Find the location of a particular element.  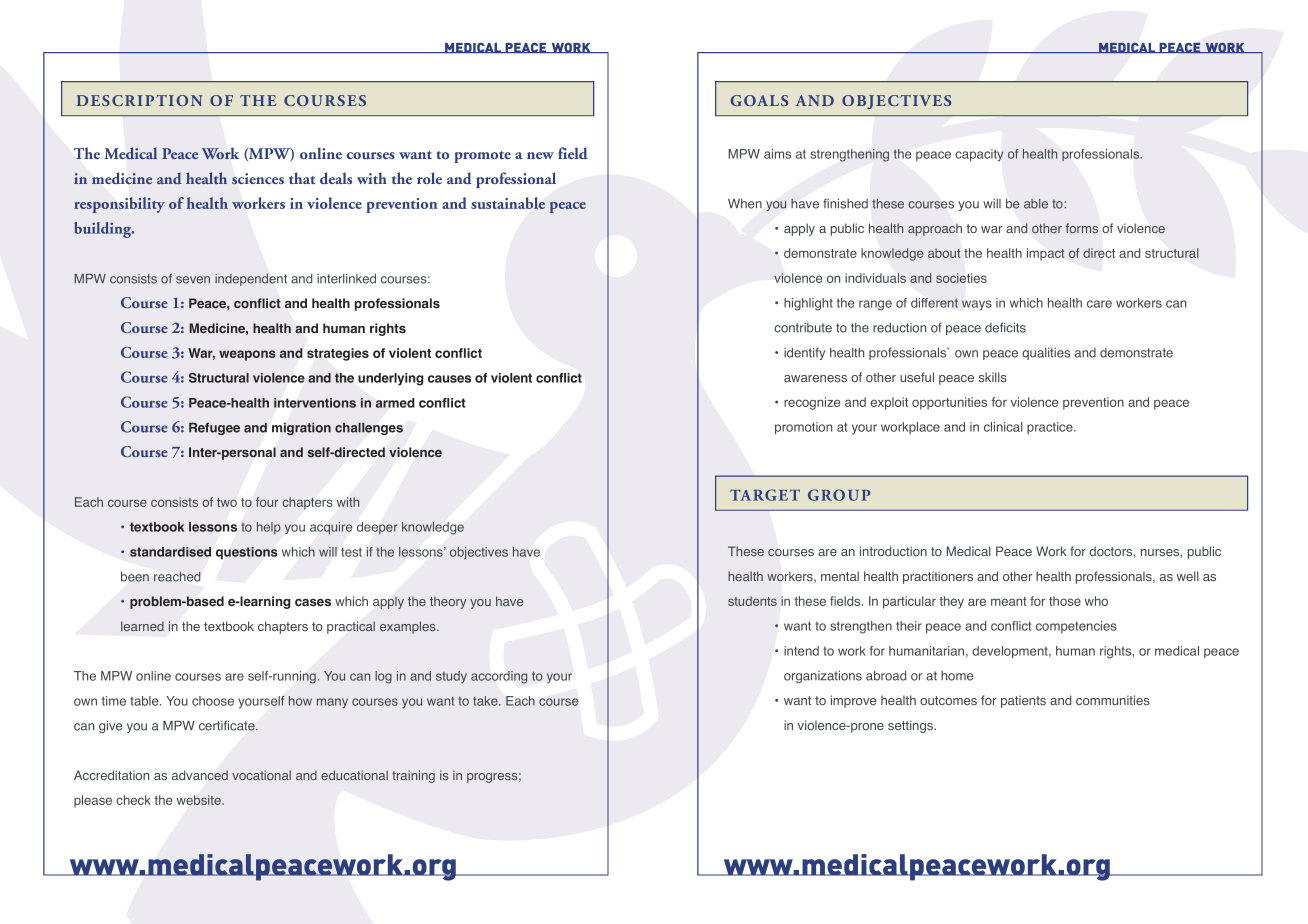

weapons is located at coordinates (247, 355).
